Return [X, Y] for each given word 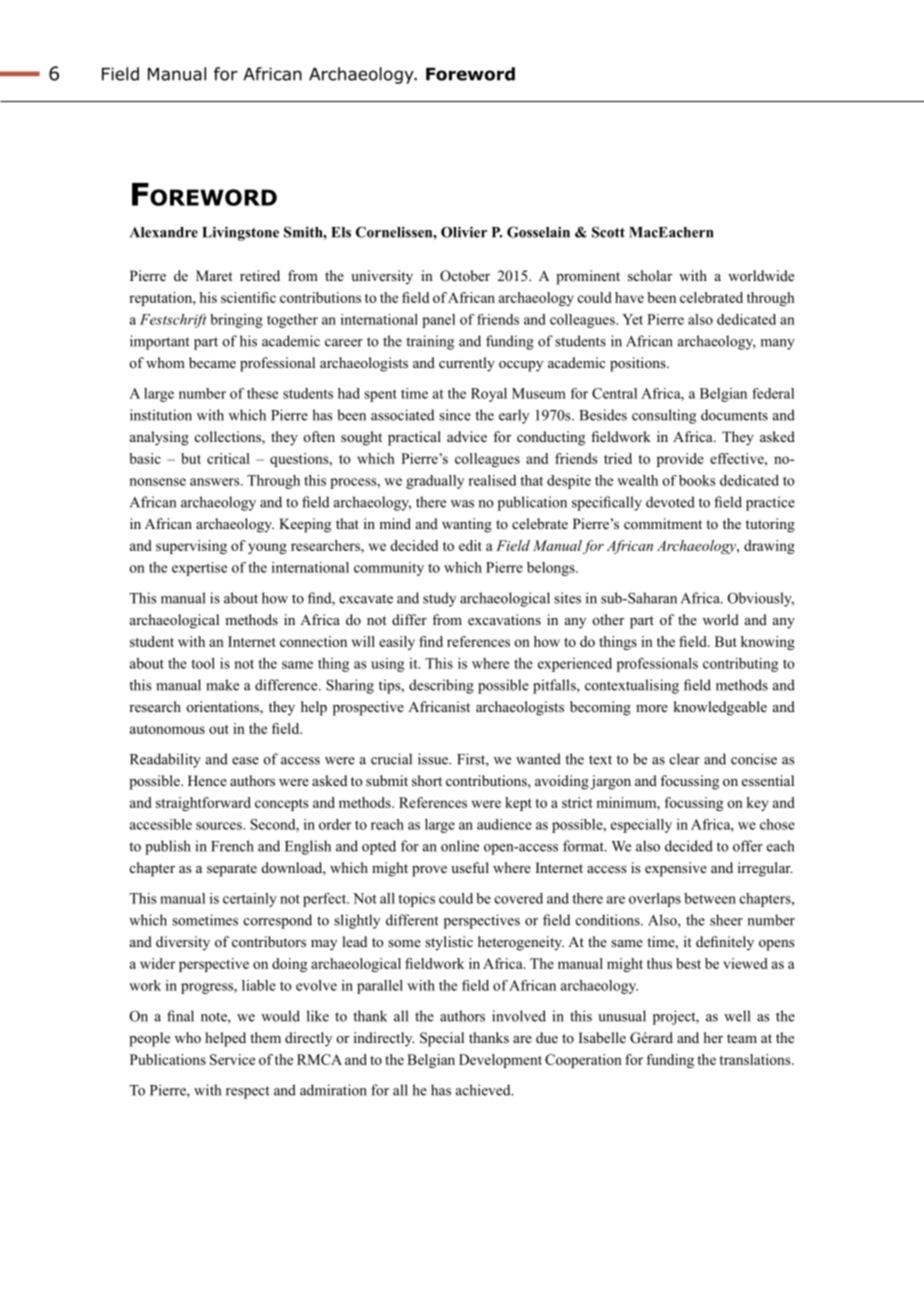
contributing [740, 665]
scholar [650, 275]
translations [756, 1059]
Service [232, 1059]
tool [203, 663]
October [465, 276]
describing [441, 686]
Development [500, 1061]
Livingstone [240, 233]
